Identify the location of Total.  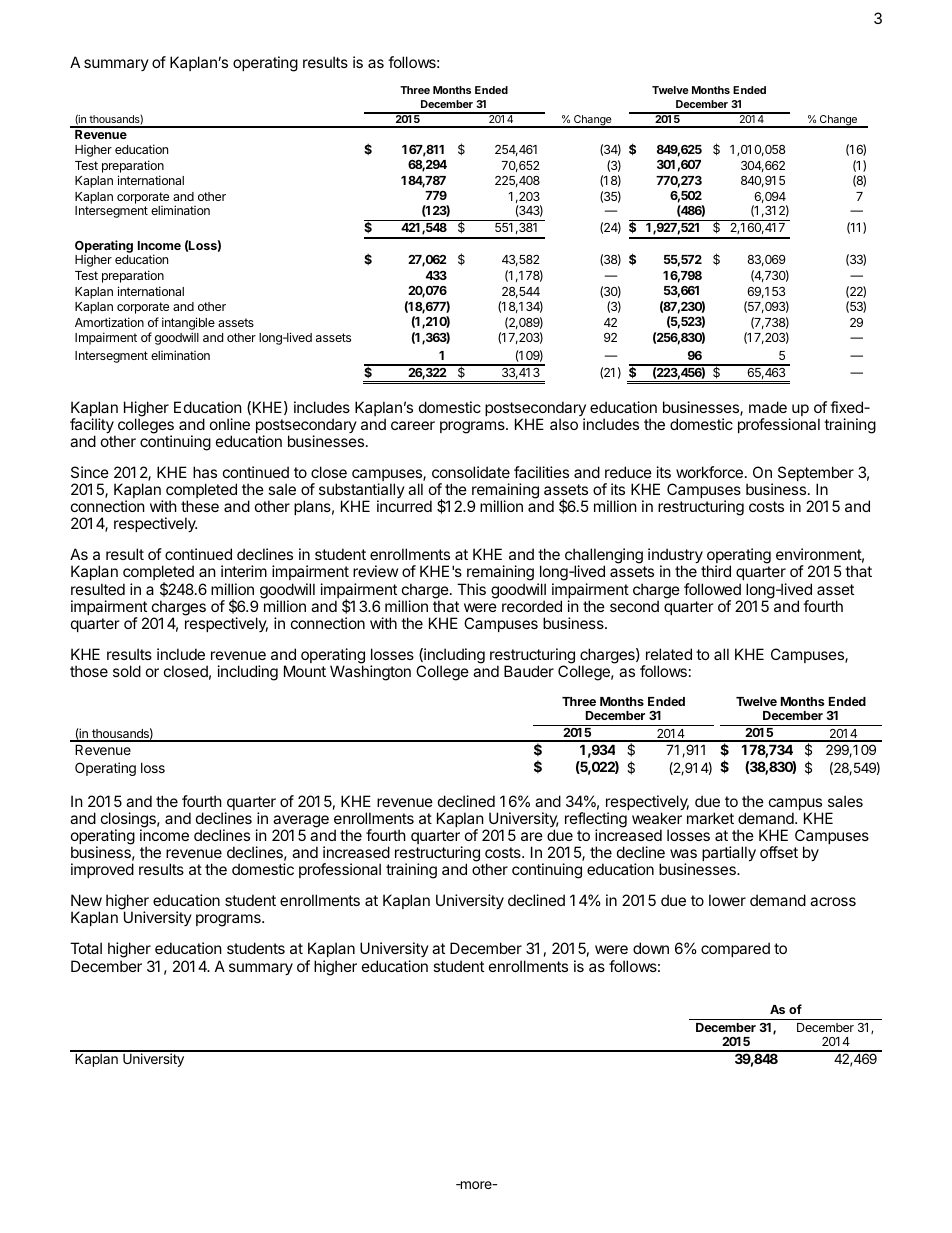
(86, 948).
